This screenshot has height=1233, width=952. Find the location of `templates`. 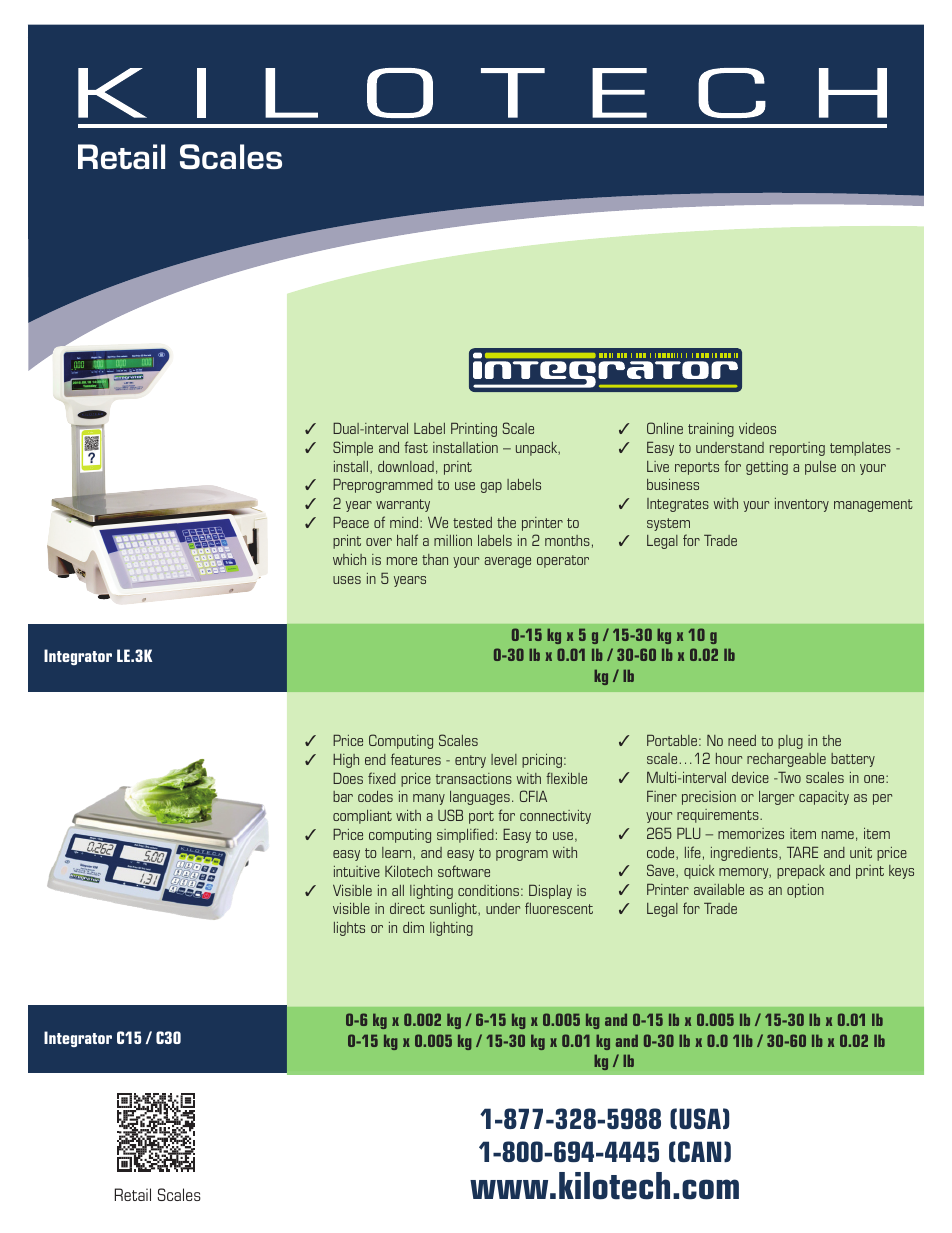

templates is located at coordinates (860, 449).
